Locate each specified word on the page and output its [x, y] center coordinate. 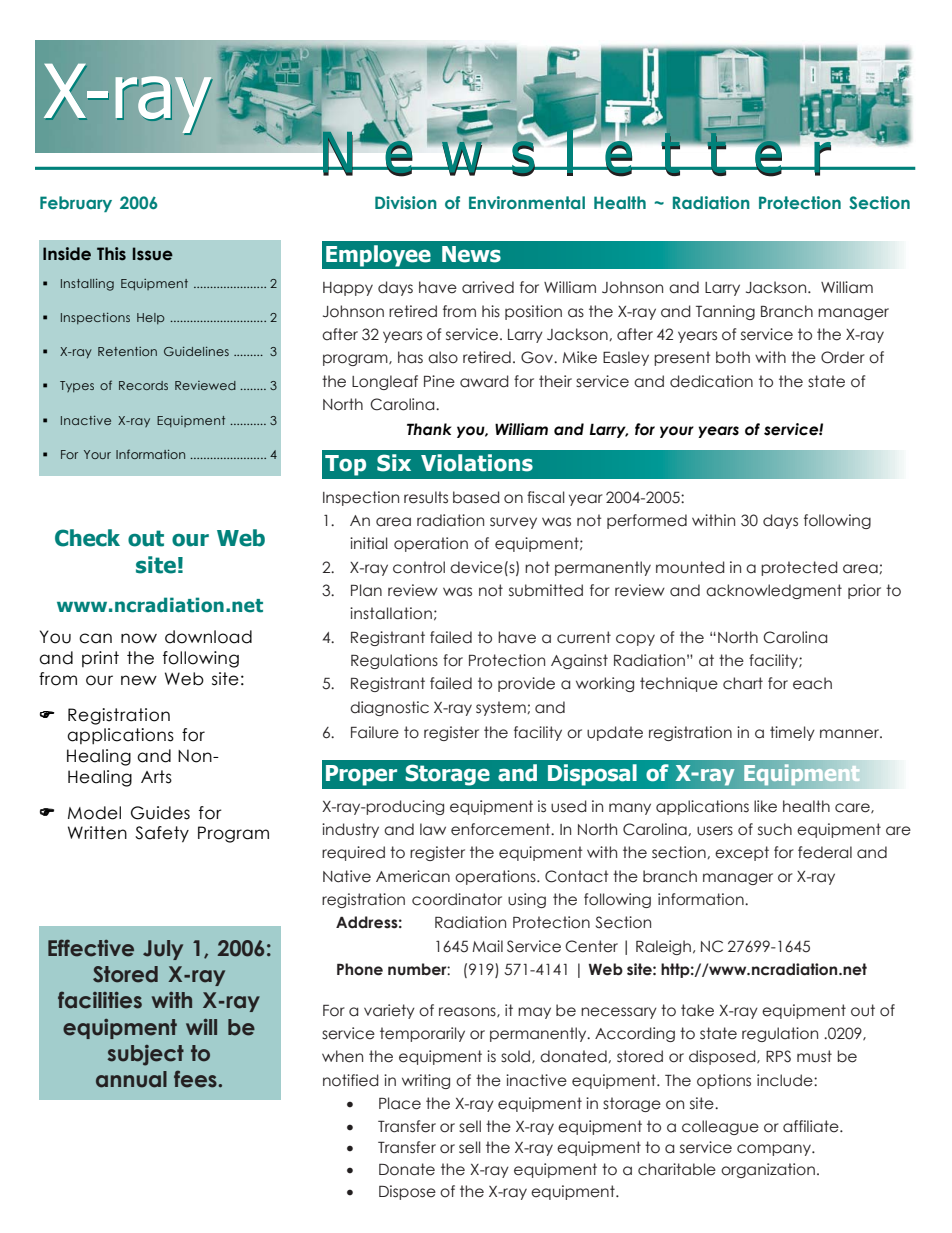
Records [143, 385]
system [502, 708]
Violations [477, 463]
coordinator [457, 899]
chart [743, 683]
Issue [153, 254]
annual [131, 1079]
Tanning [725, 312]
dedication [711, 381]
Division [406, 202]
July [163, 950]
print [100, 659]
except [742, 853]
